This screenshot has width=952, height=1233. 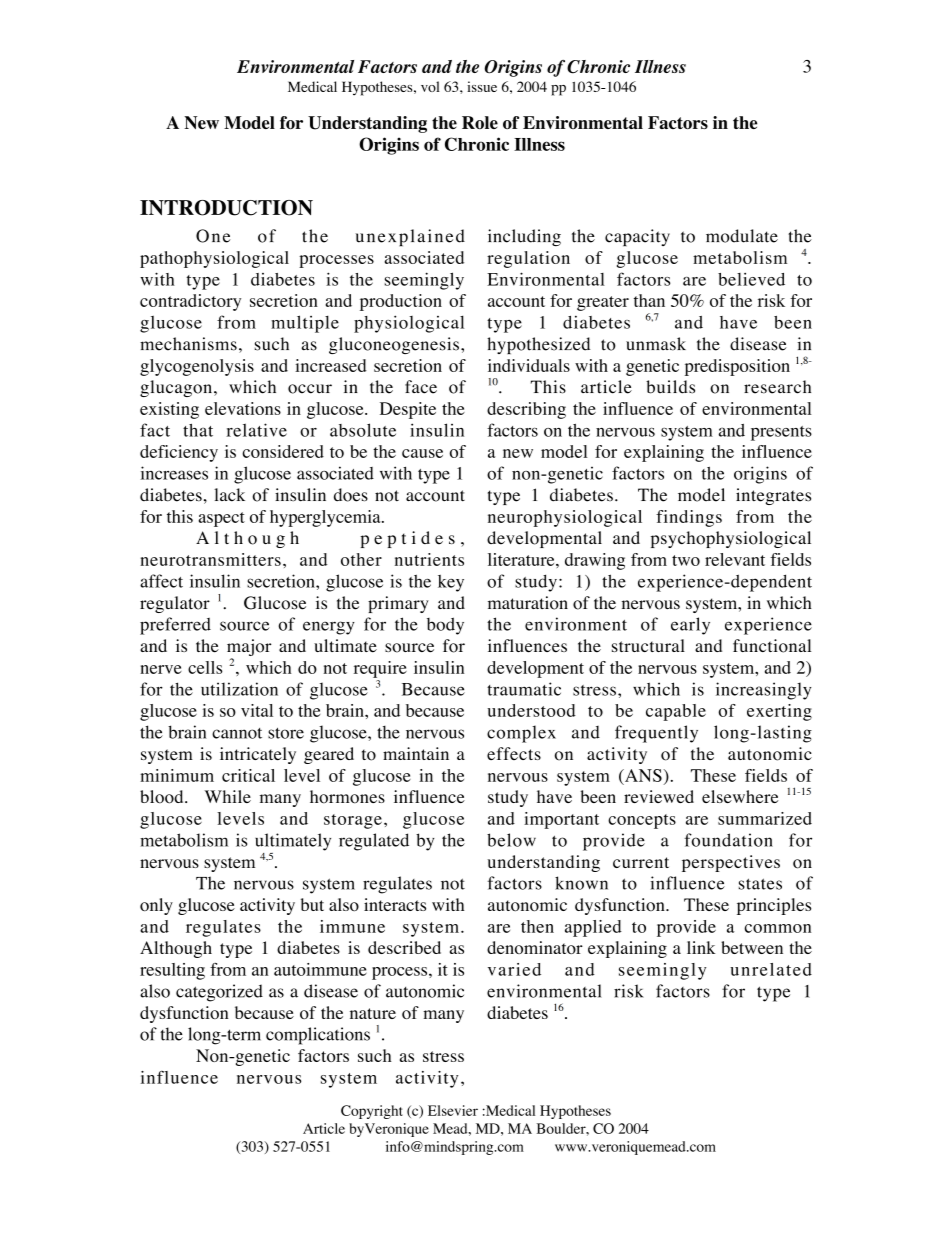 I want to click on complications, so click(x=318, y=1036).
